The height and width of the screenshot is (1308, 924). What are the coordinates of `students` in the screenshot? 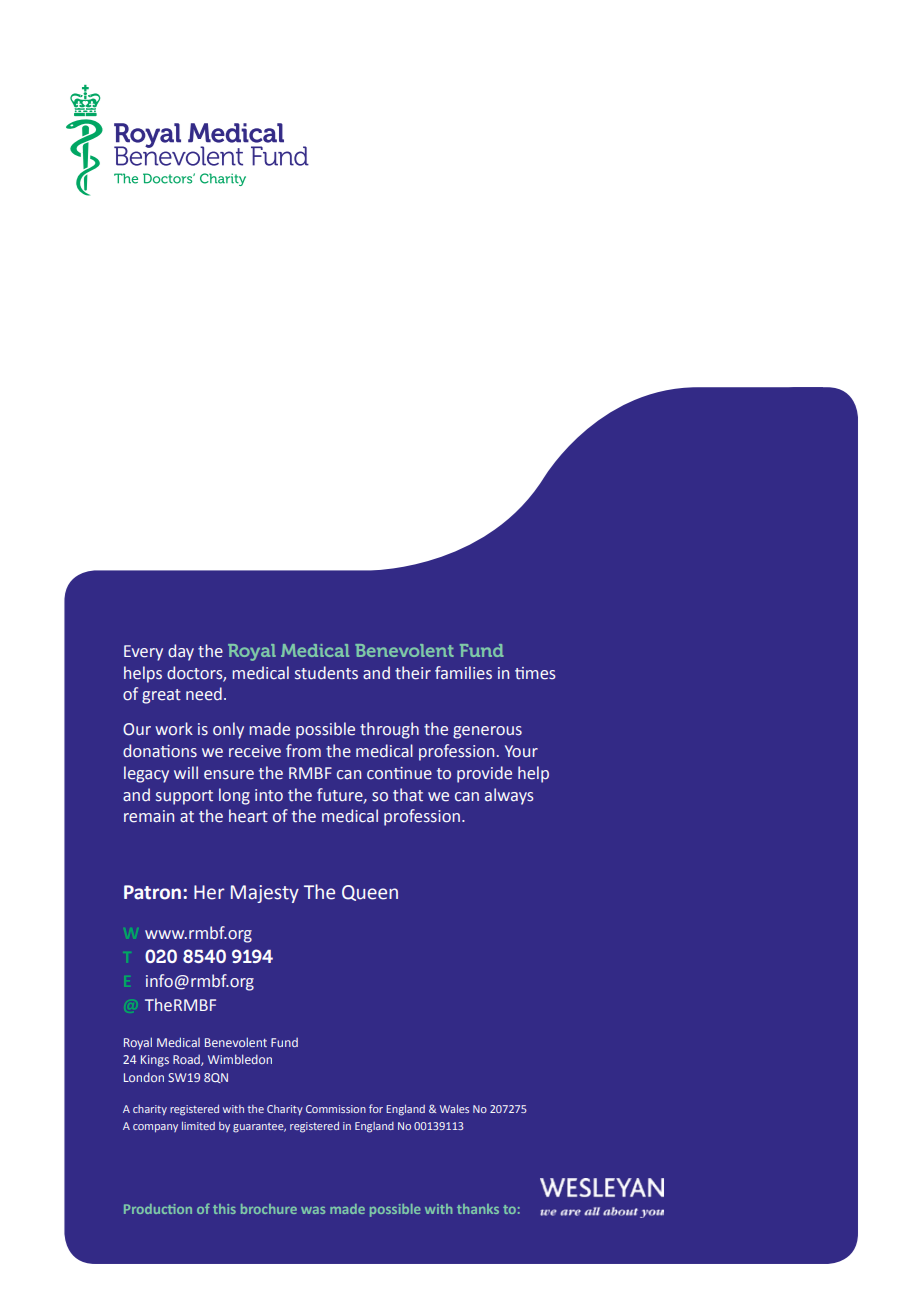 It's located at (326, 673).
